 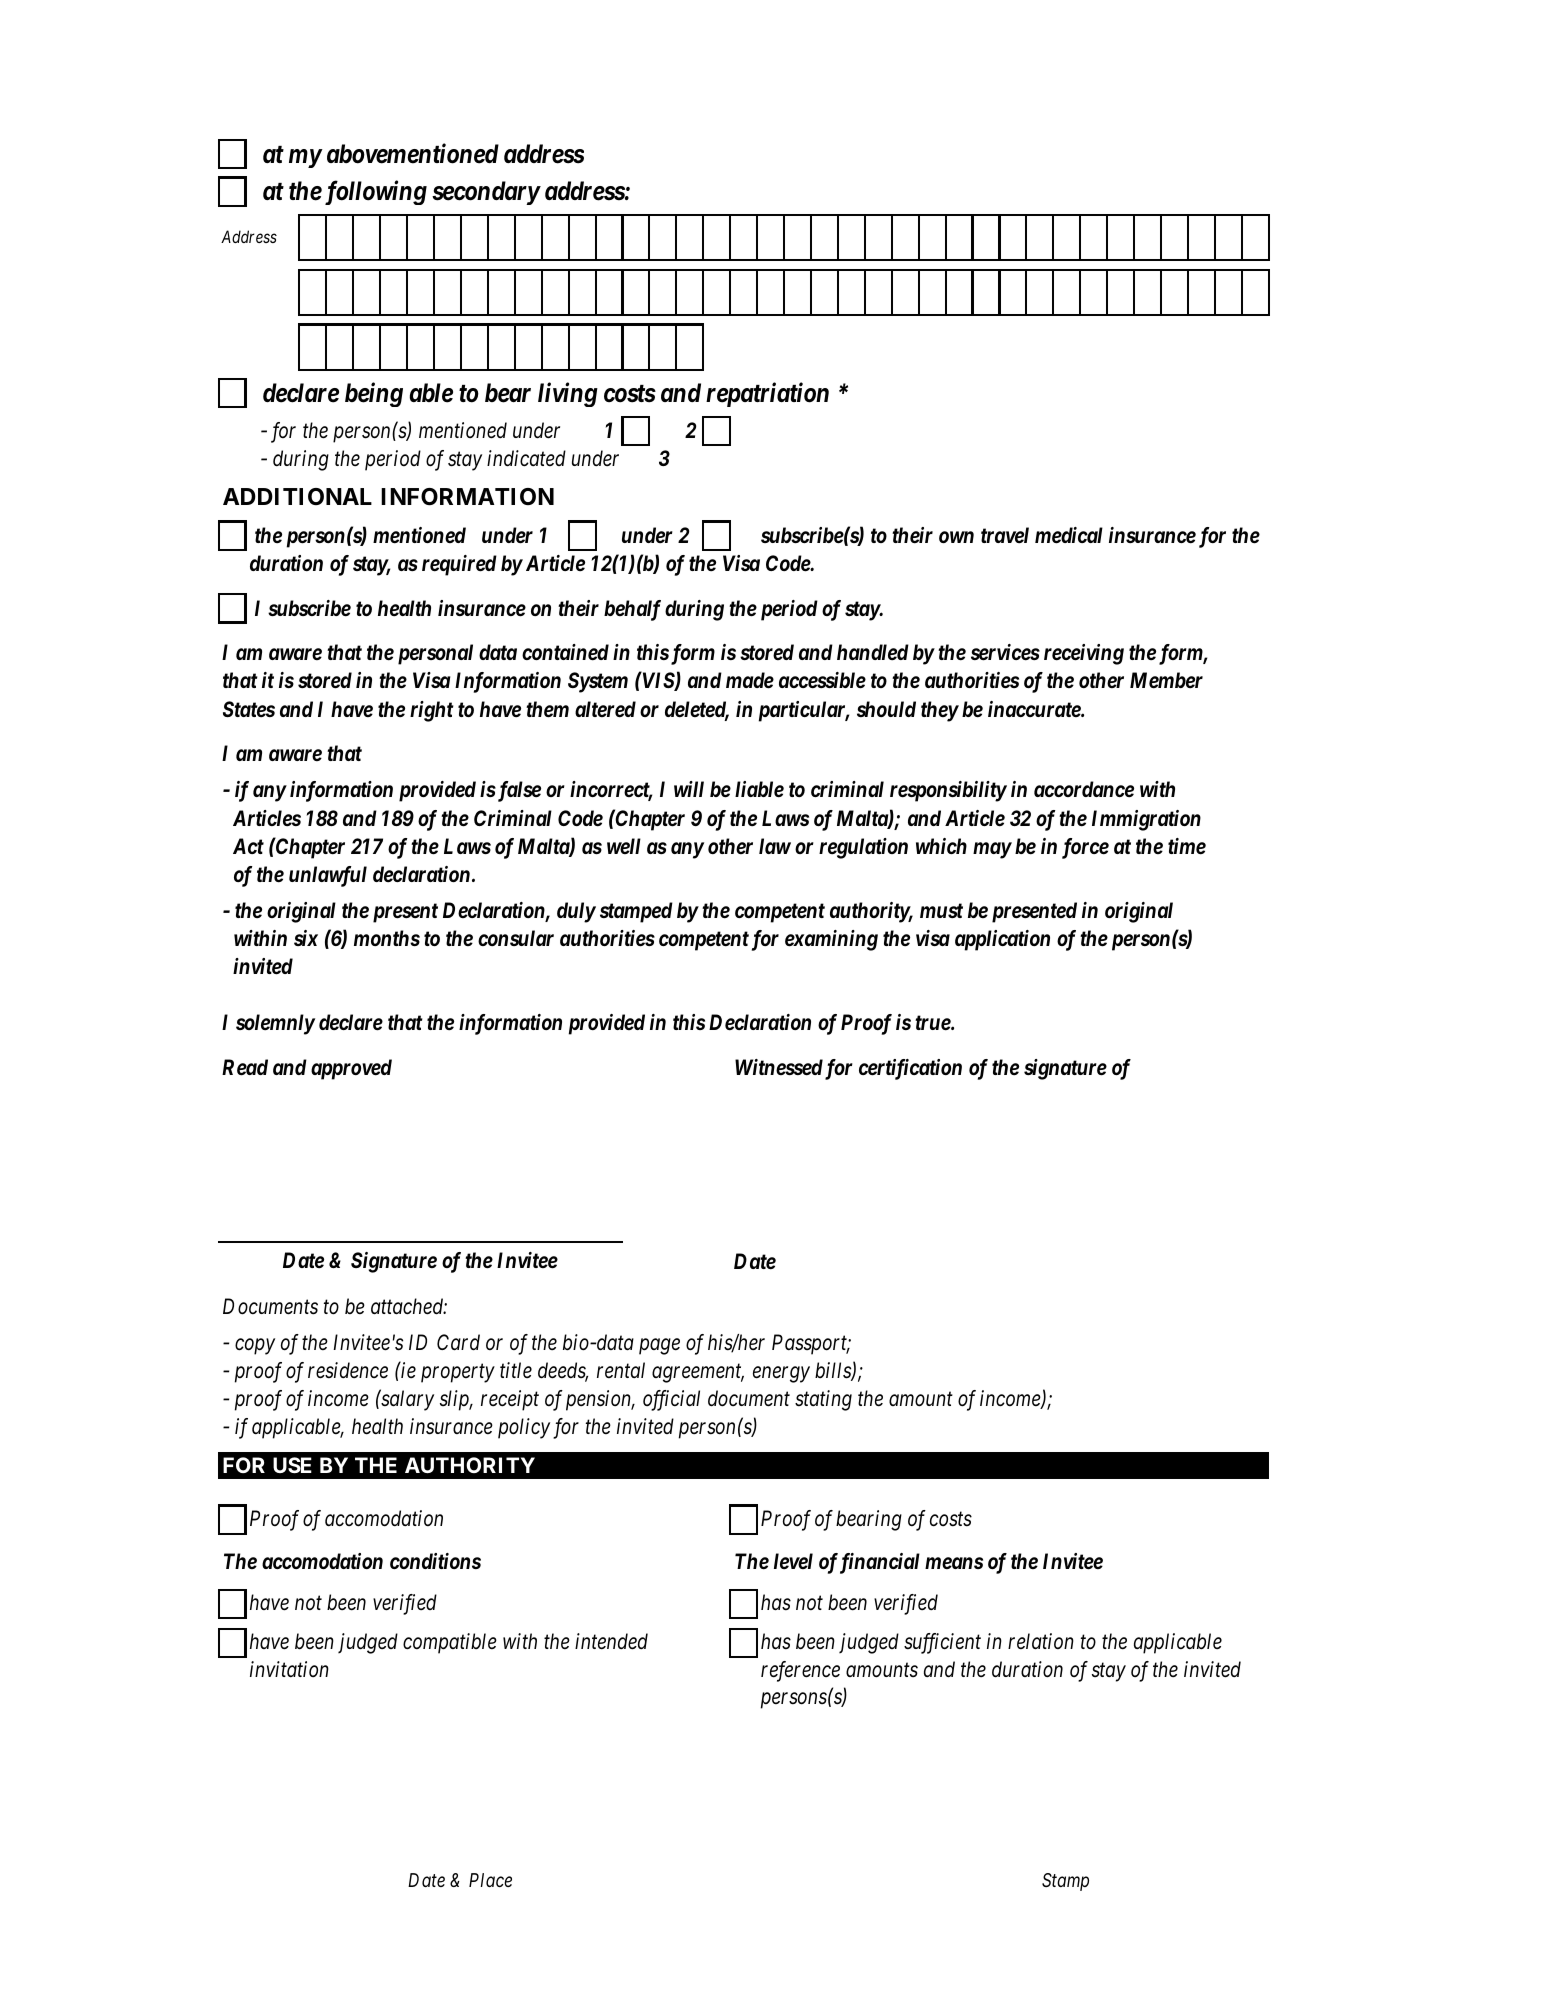 I want to click on medical, so click(x=1069, y=535).
